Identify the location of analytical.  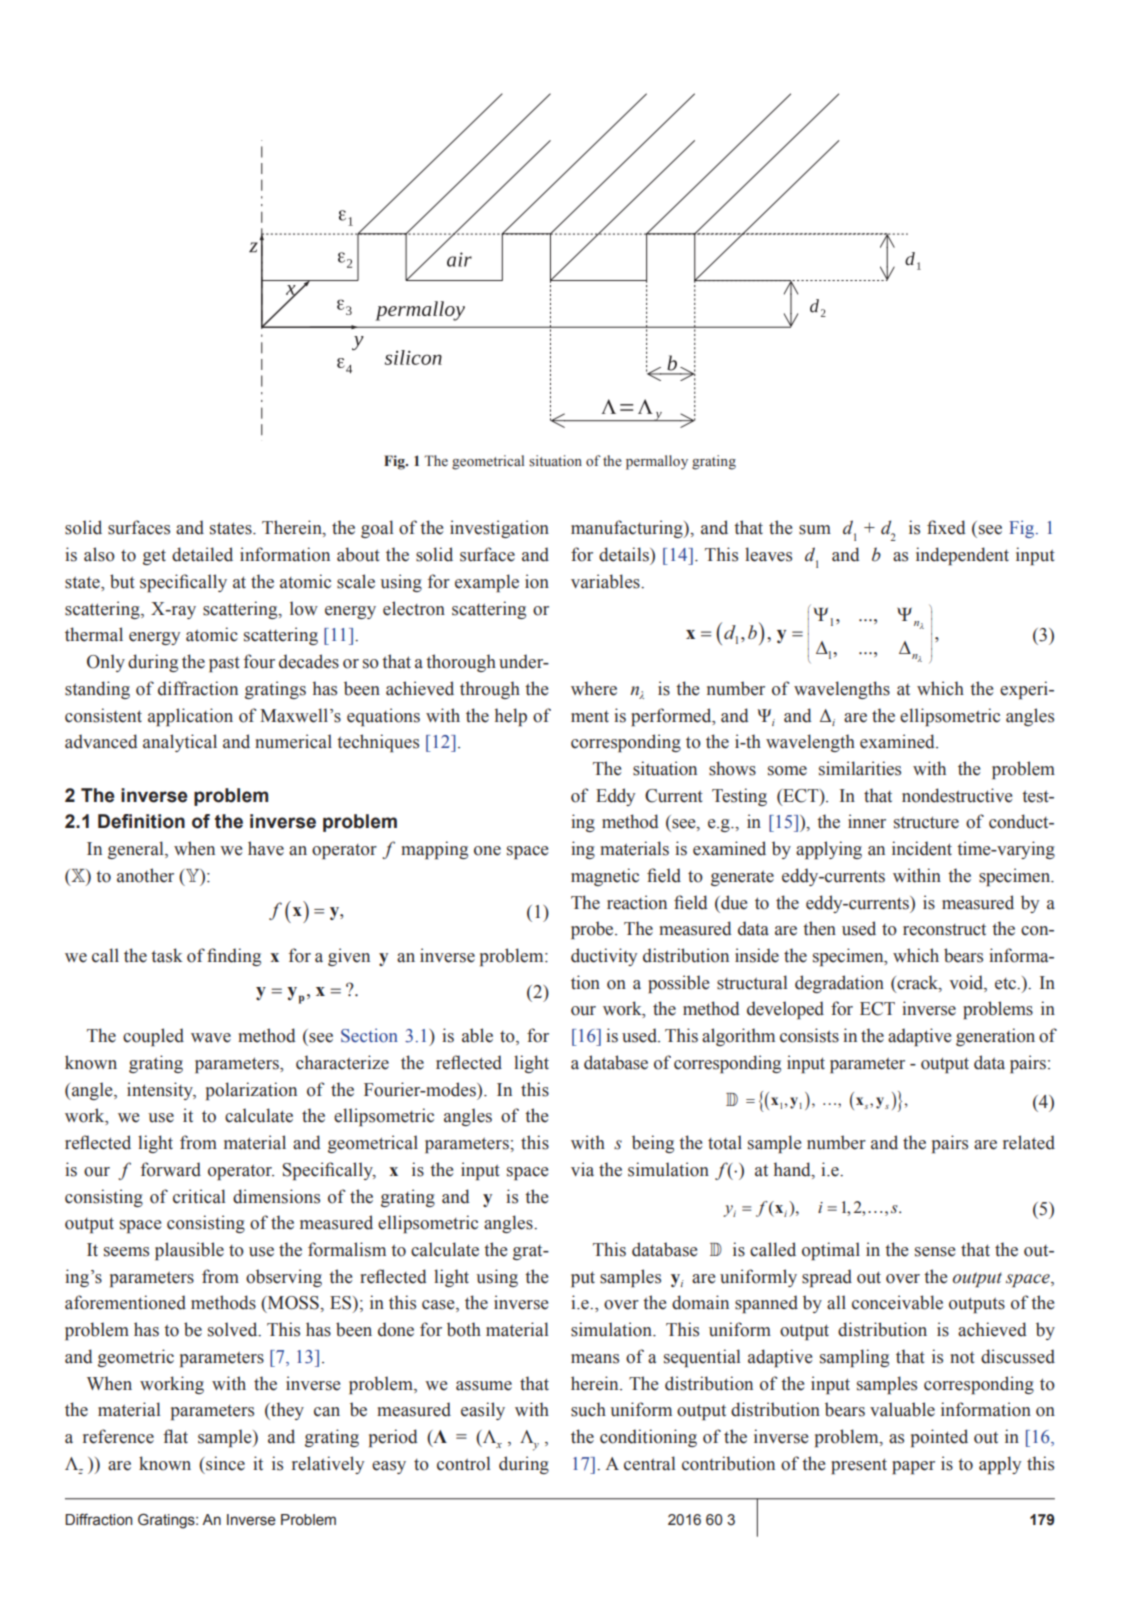
(180, 743).
